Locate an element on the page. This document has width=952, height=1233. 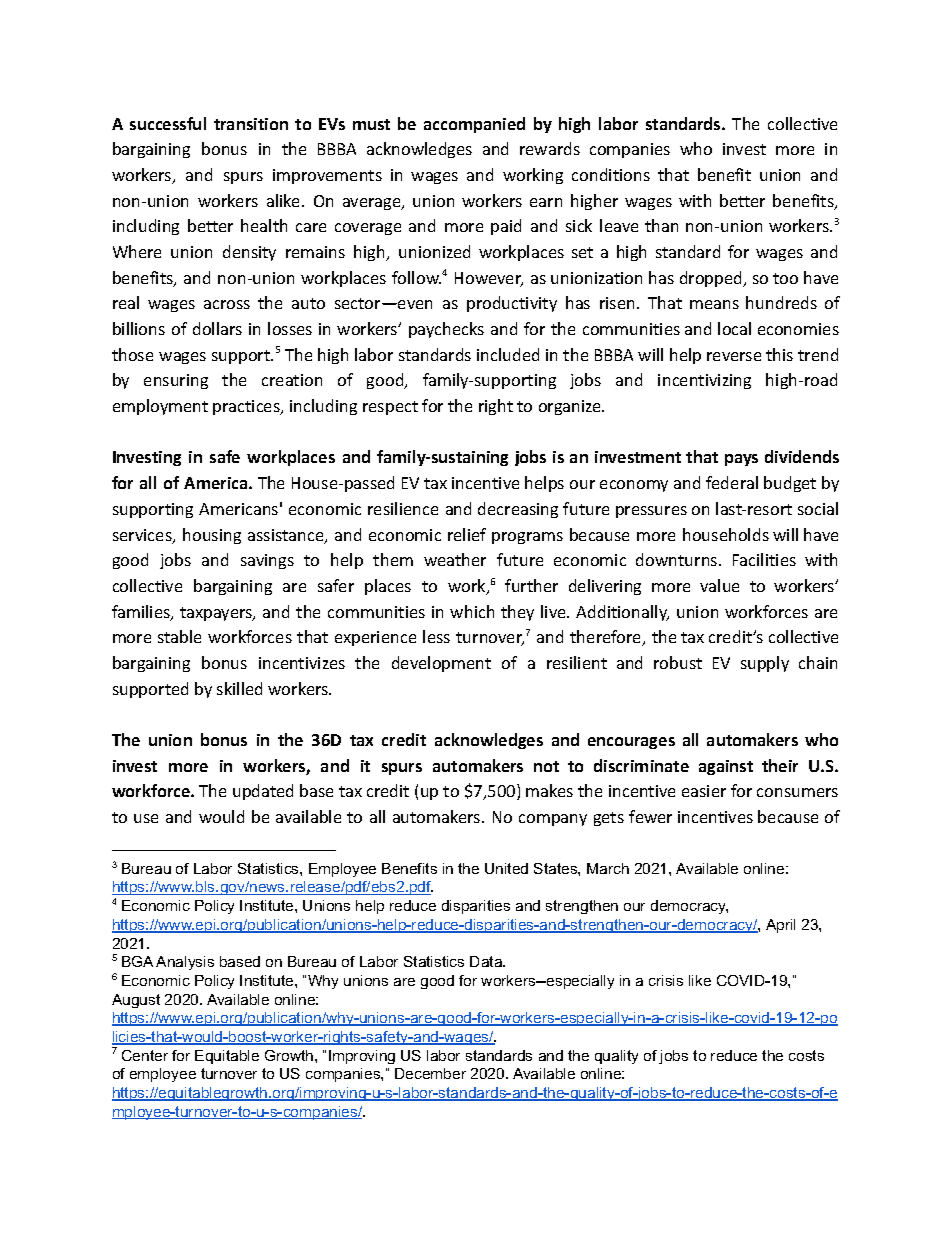
Center is located at coordinates (145, 1055).
